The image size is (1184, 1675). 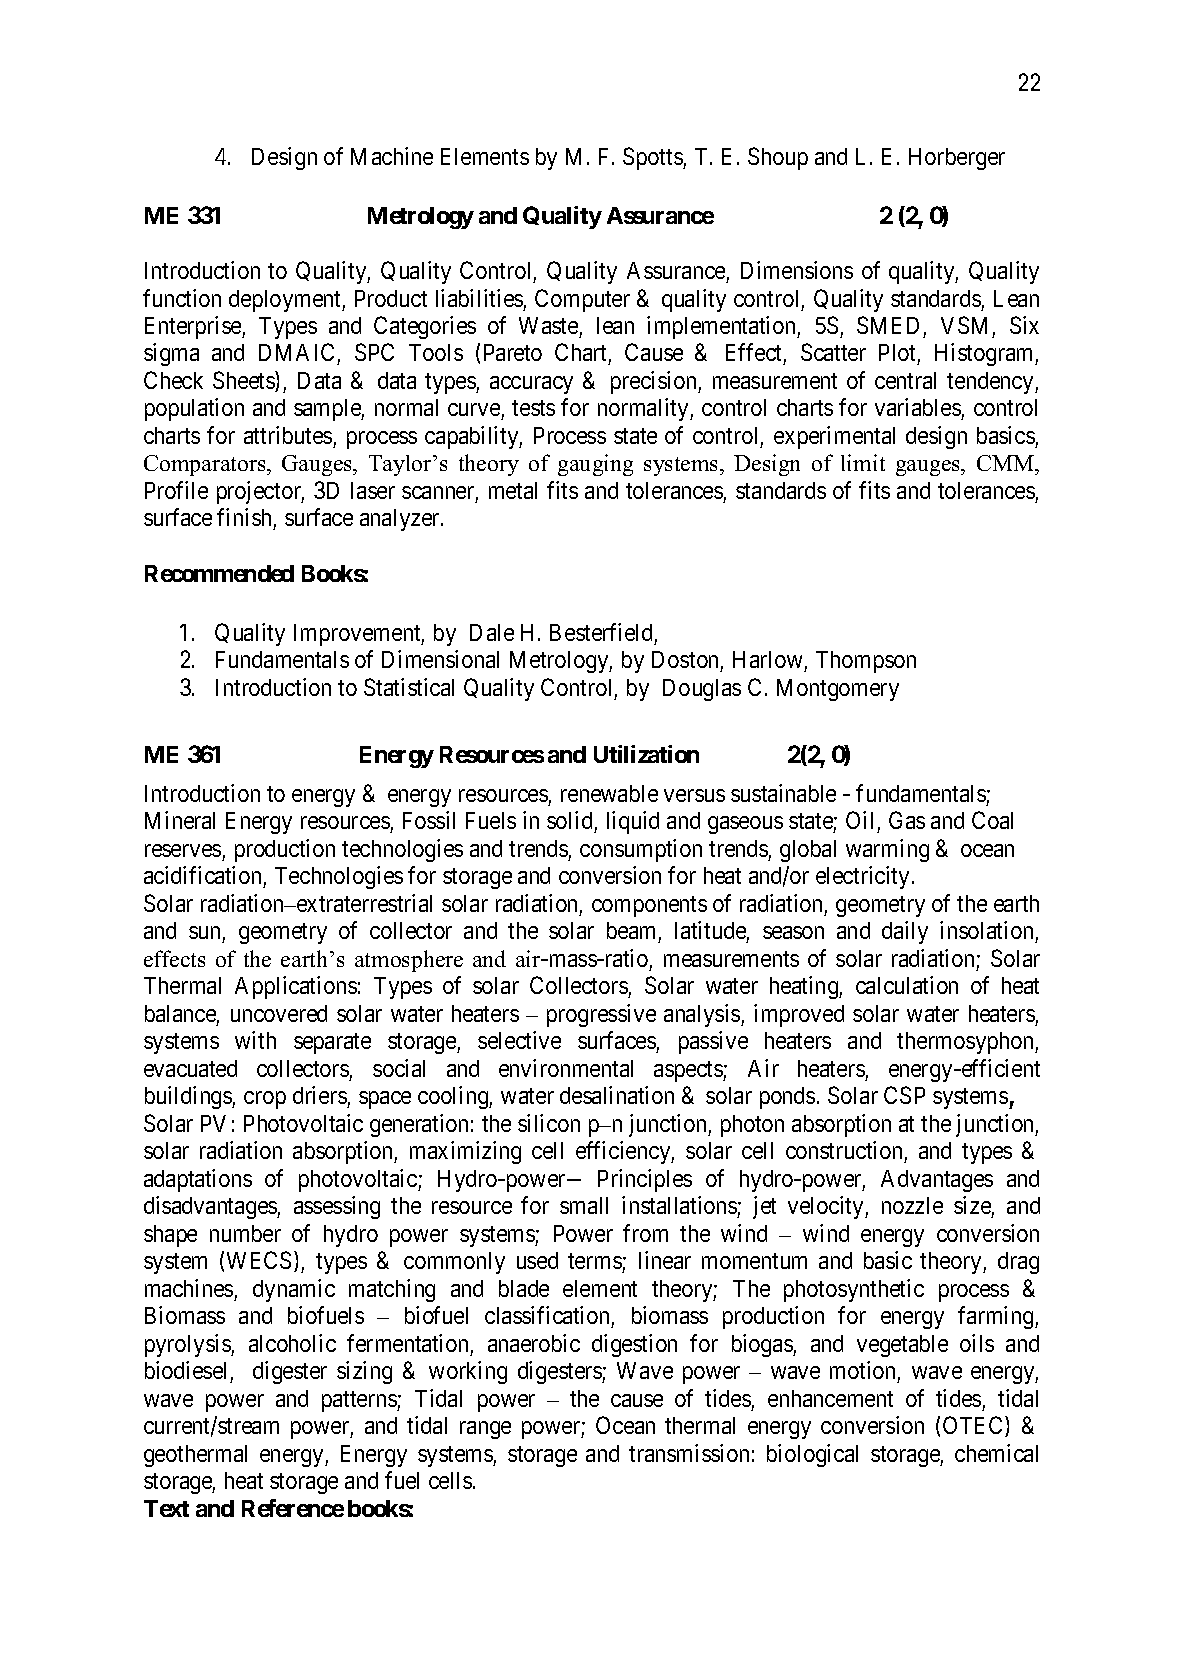 I want to click on Text, so click(x=166, y=1508).
